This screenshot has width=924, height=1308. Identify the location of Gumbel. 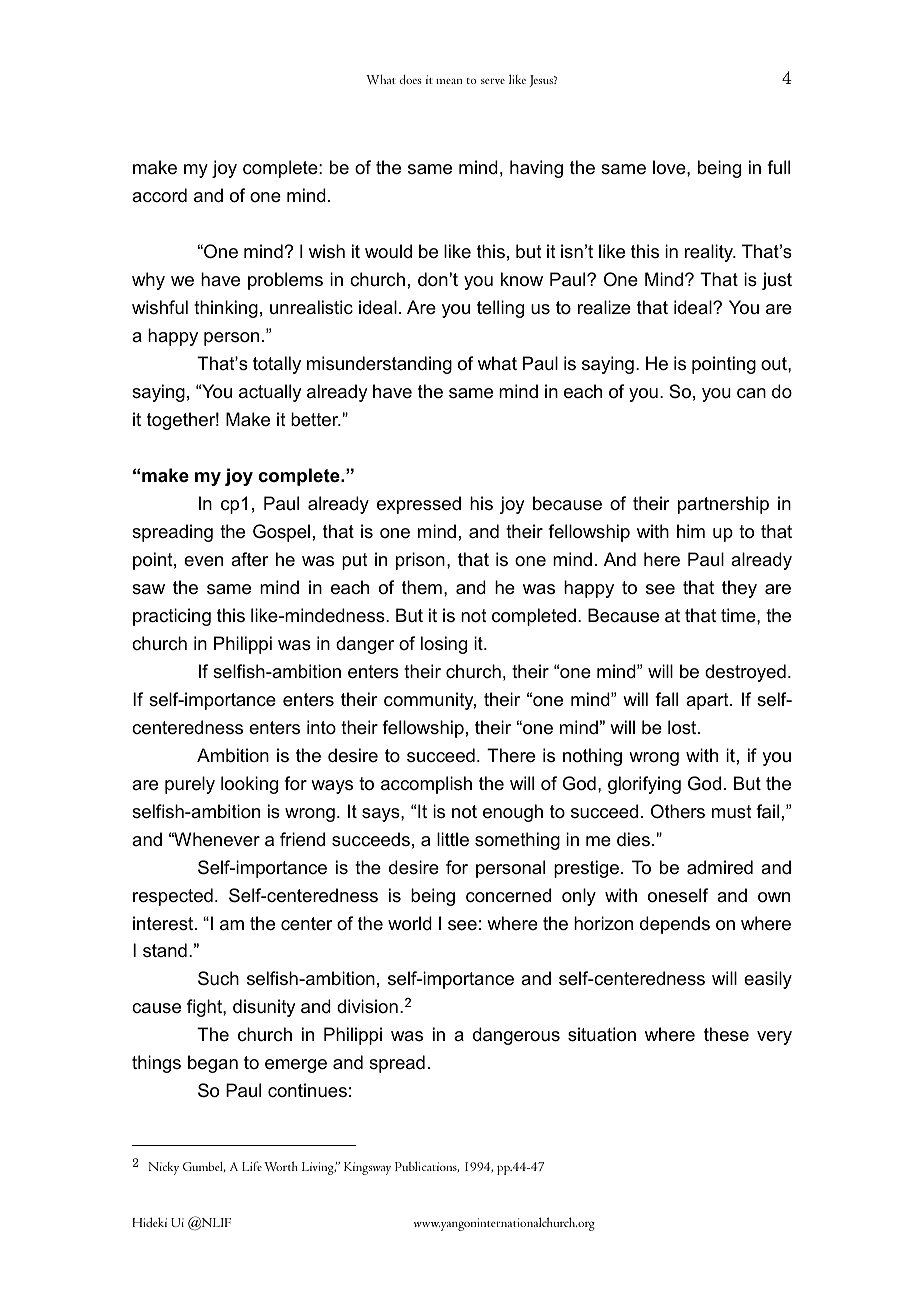
(204, 1167).
